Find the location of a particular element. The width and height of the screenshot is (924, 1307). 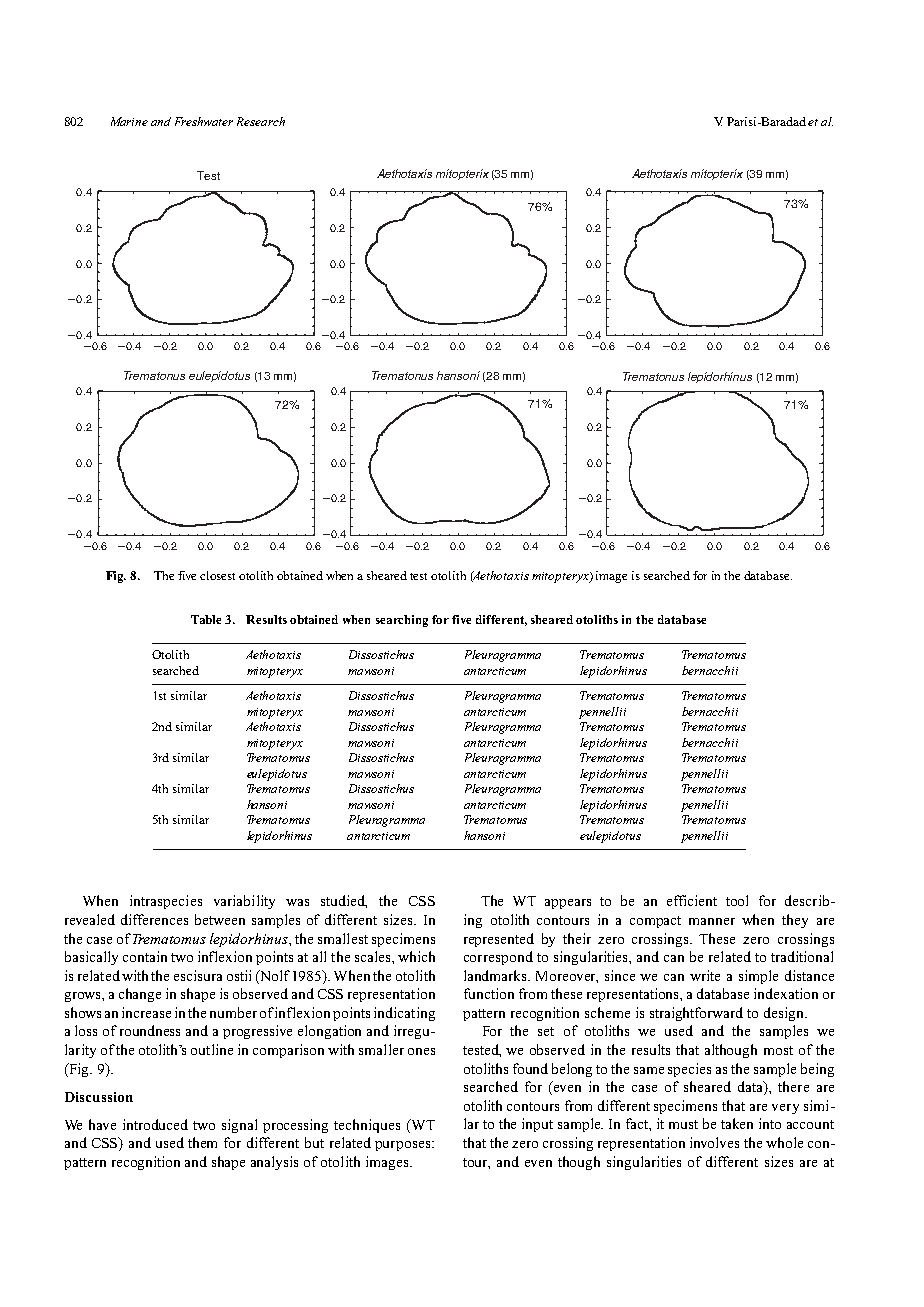

introduced is located at coordinates (155, 1124).
